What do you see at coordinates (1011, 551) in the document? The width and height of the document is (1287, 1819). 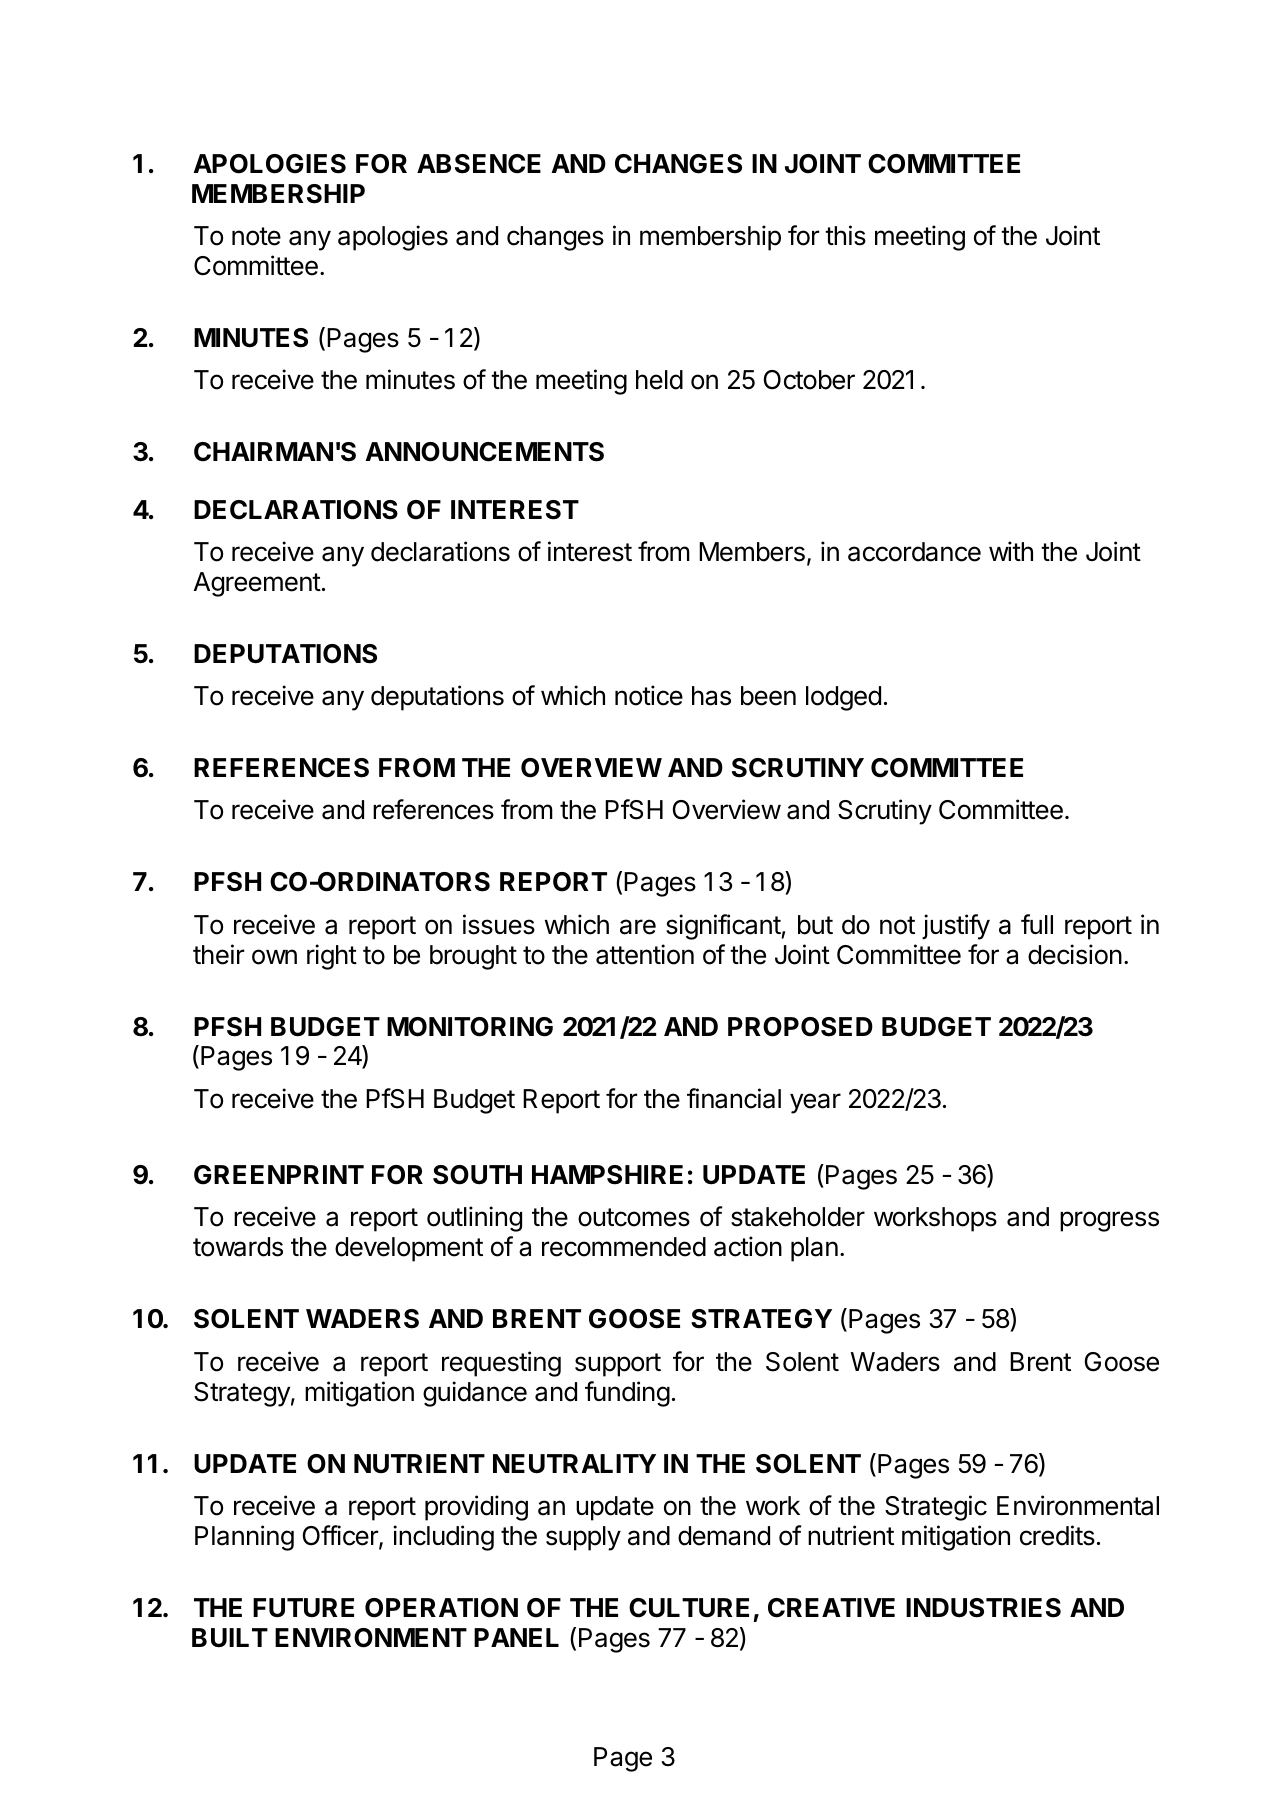 I see `with` at bounding box center [1011, 551].
